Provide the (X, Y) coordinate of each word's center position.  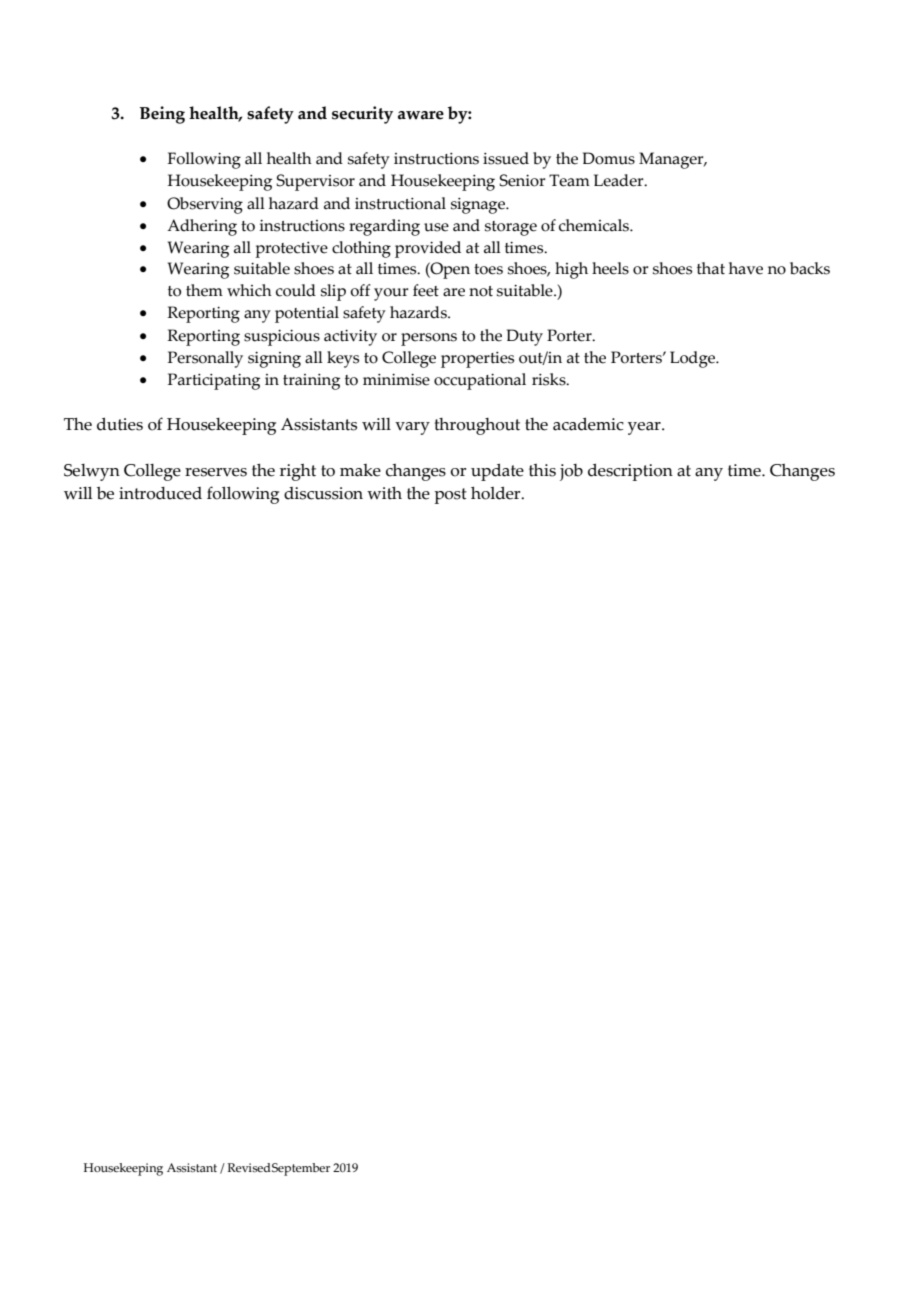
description (630, 472)
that (711, 268)
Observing (205, 205)
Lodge (694, 359)
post (450, 496)
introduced (160, 493)
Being (162, 115)
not (481, 291)
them (204, 290)
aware (421, 115)
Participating (214, 381)
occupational (480, 381)
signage (479, 206)
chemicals (595, 225)
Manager (672, 160)
